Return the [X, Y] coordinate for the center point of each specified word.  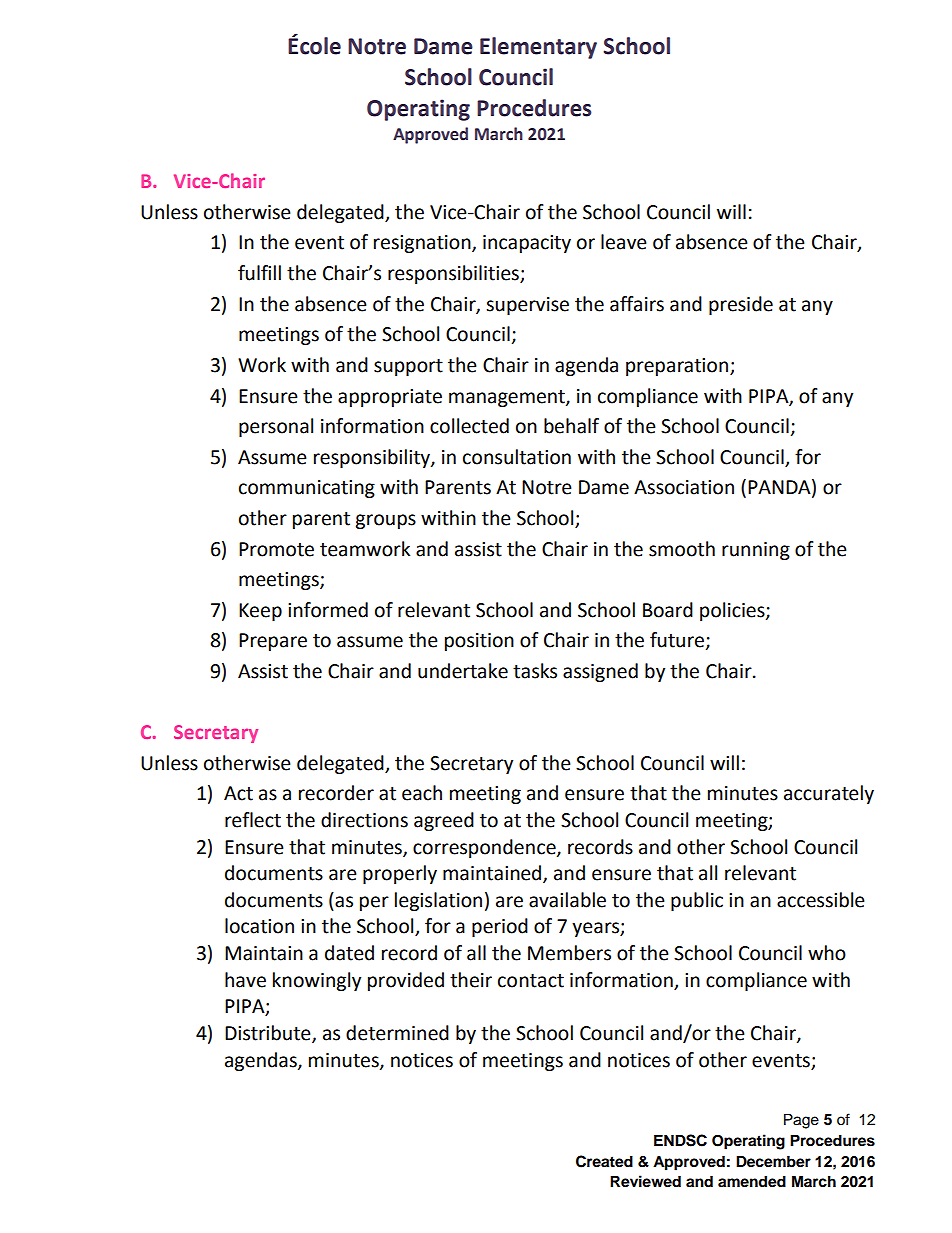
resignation [423, 244]
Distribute [269, 1034]
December [773, 1161]
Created [604, 1161]
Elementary [538, 48]
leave [624, 242]
